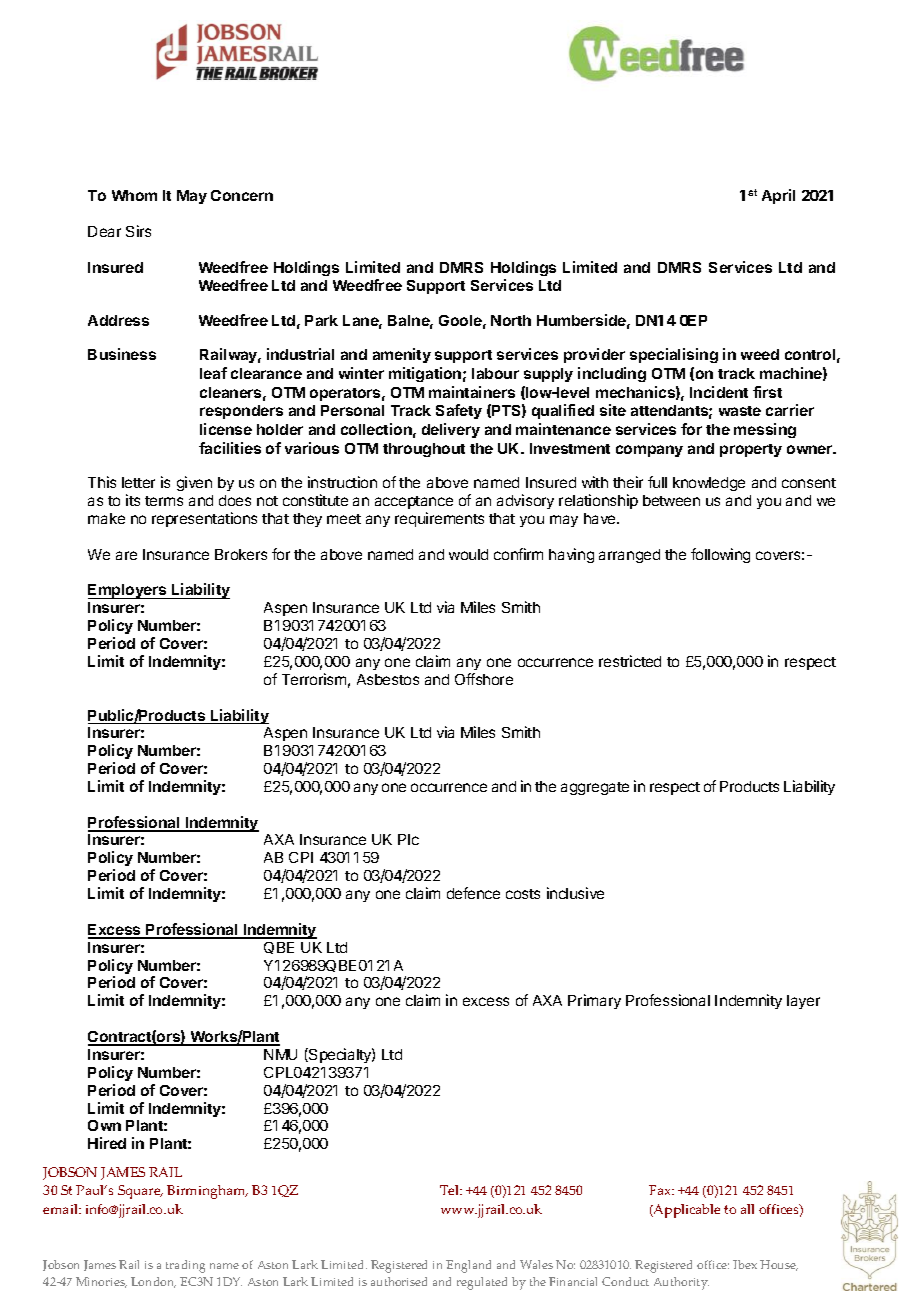 The image size is (924, 1308). Describe the element at coordinates (107, 1143) in the screenshot. I see `Hired` at that location.
